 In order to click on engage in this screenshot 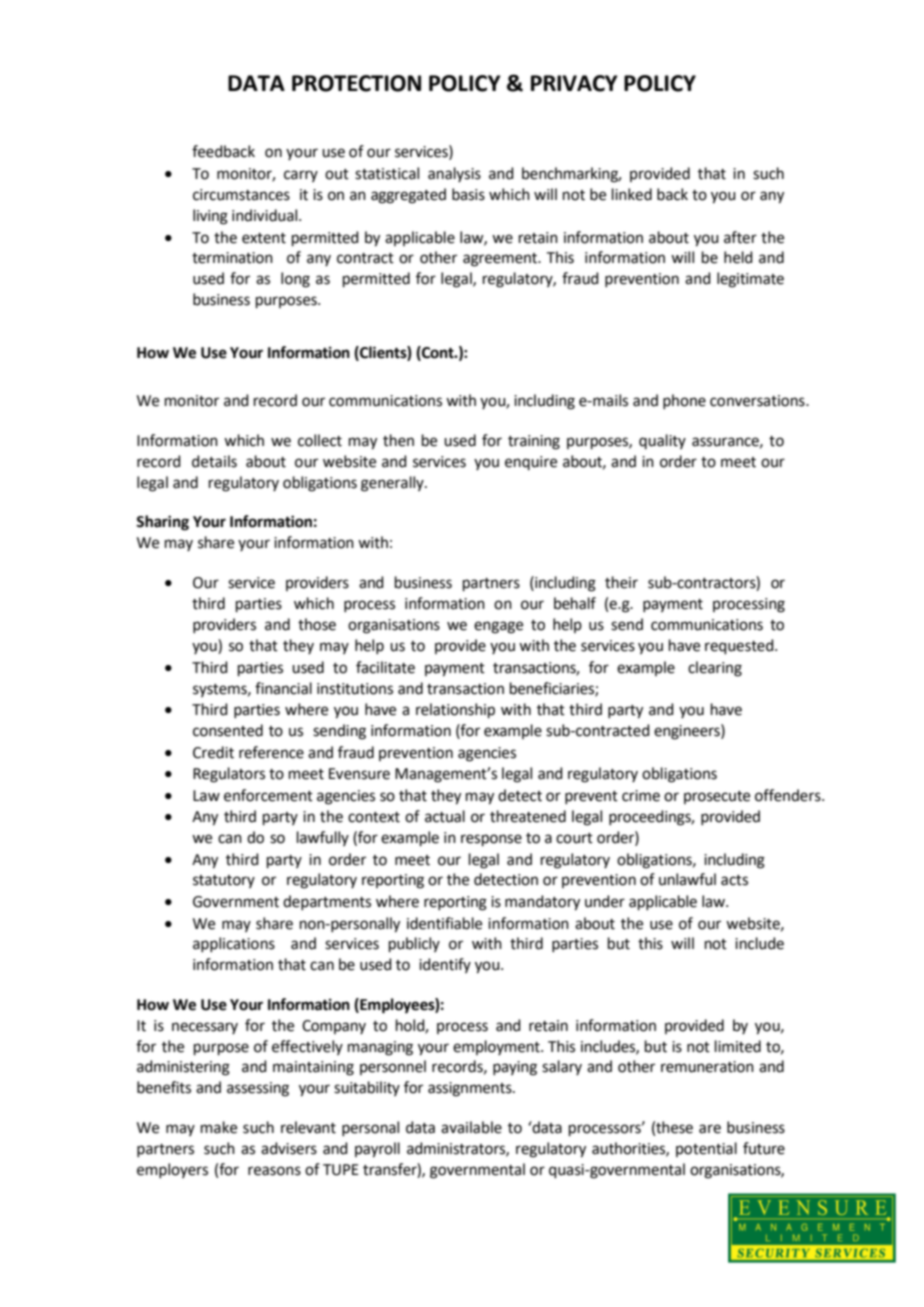, I will do `click(498, 627)`.
